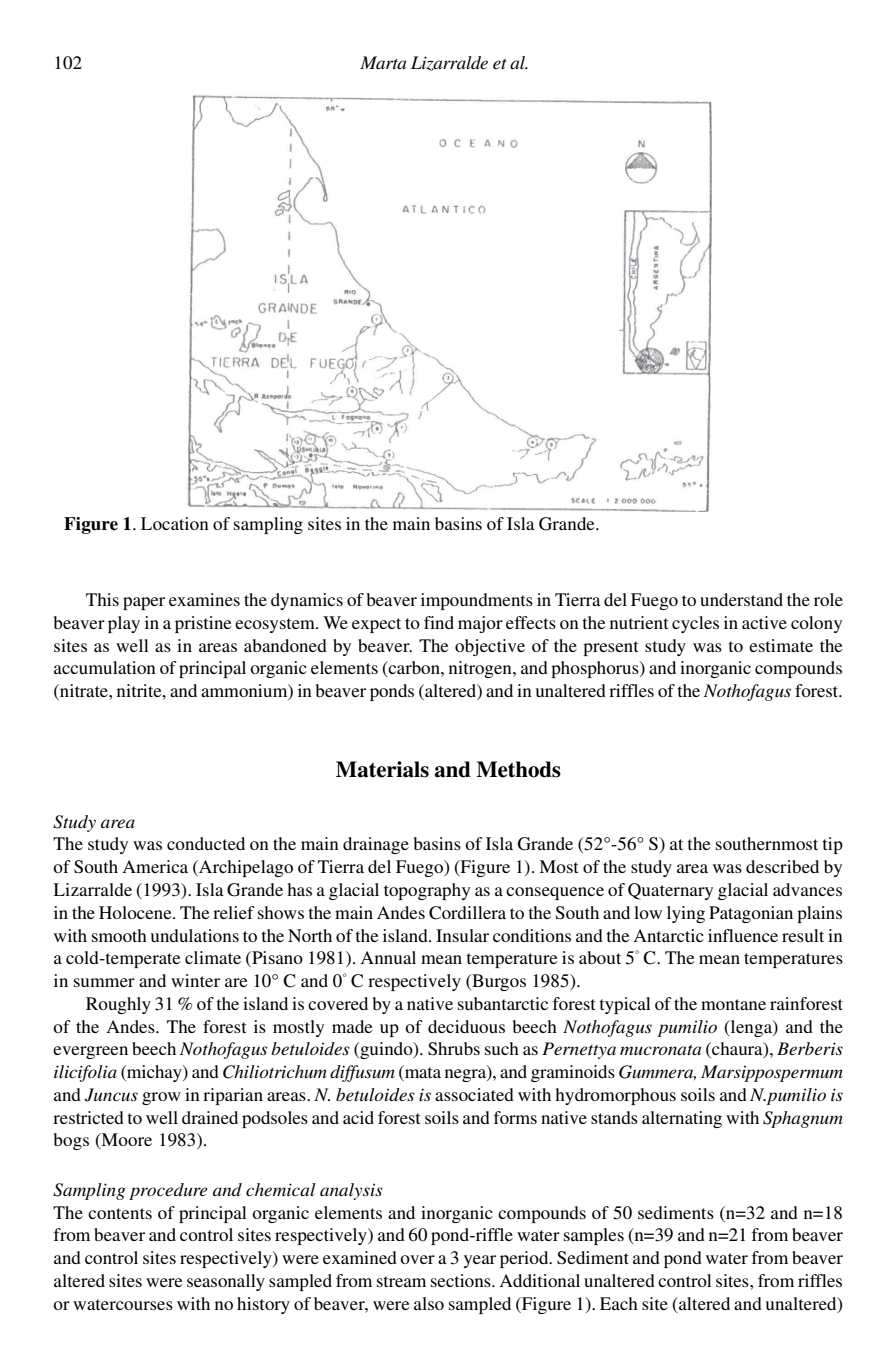 The width and height of the screenshot is (896, 1371). What do you see at coordinates (226, 1282) in the screenshot?
I see `seasonally` at bounding box center [226, 1282].
